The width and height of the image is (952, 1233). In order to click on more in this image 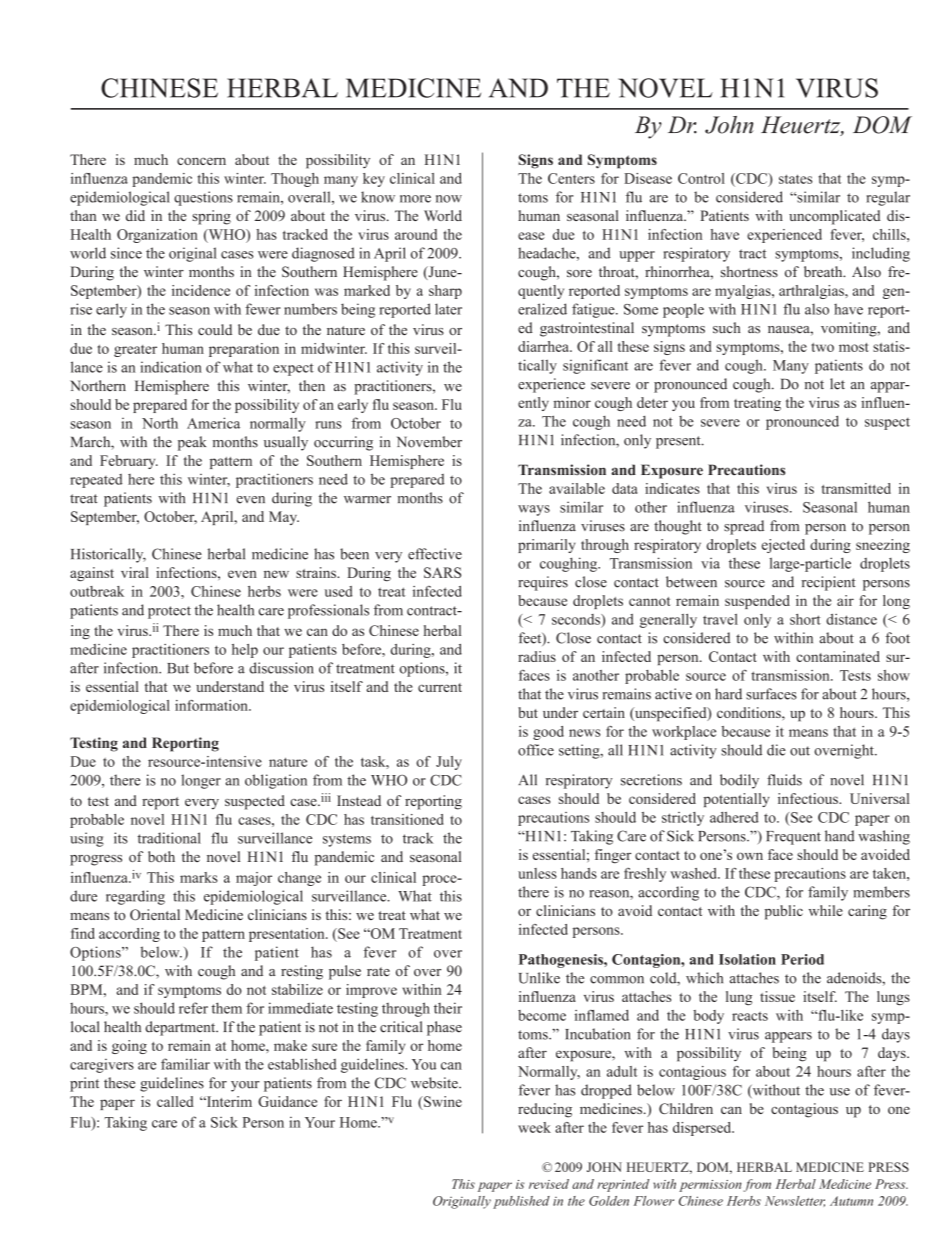, I will do `click(415, 199)`.
